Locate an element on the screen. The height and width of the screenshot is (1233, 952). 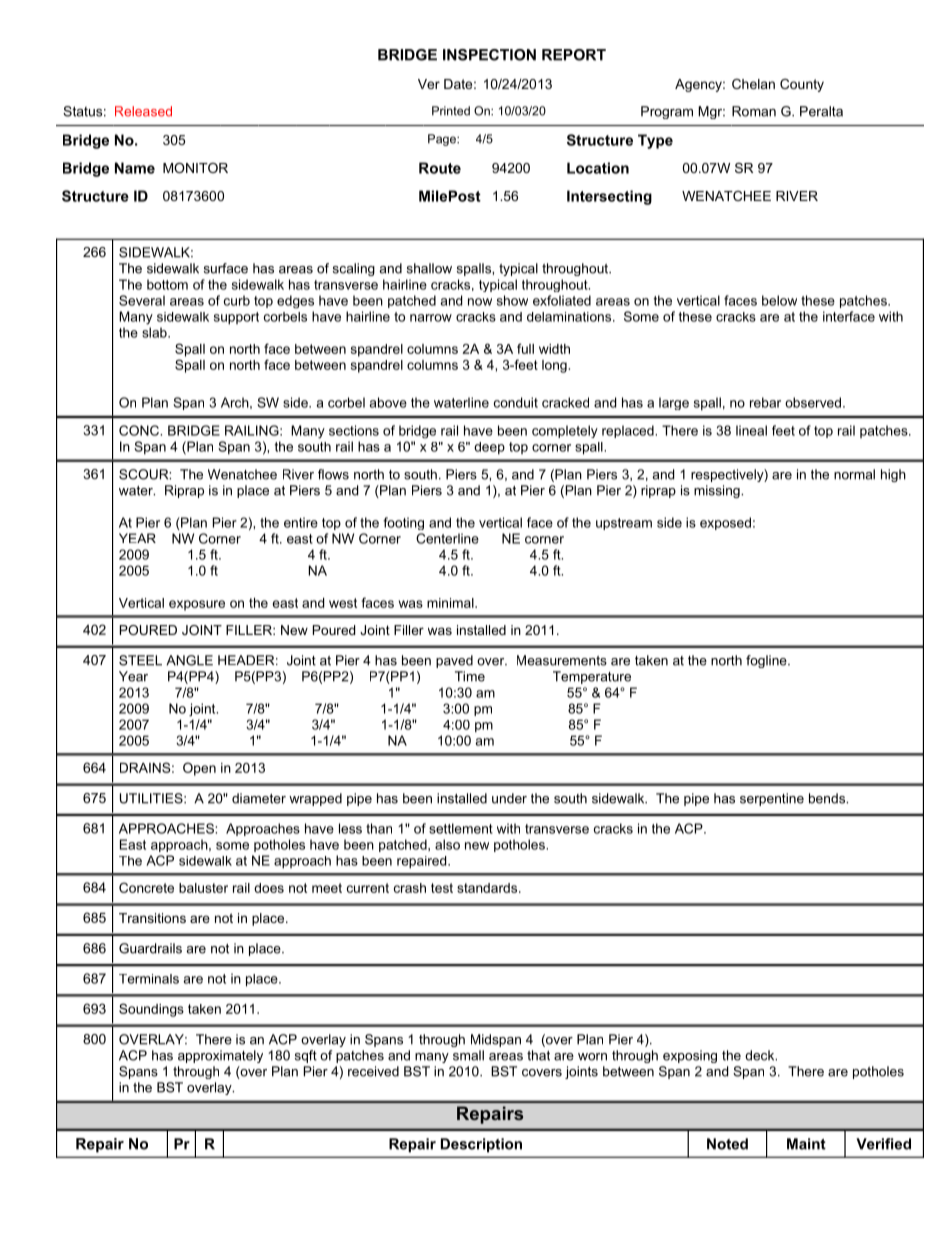
exposed is located at coordinates (725, 523).
